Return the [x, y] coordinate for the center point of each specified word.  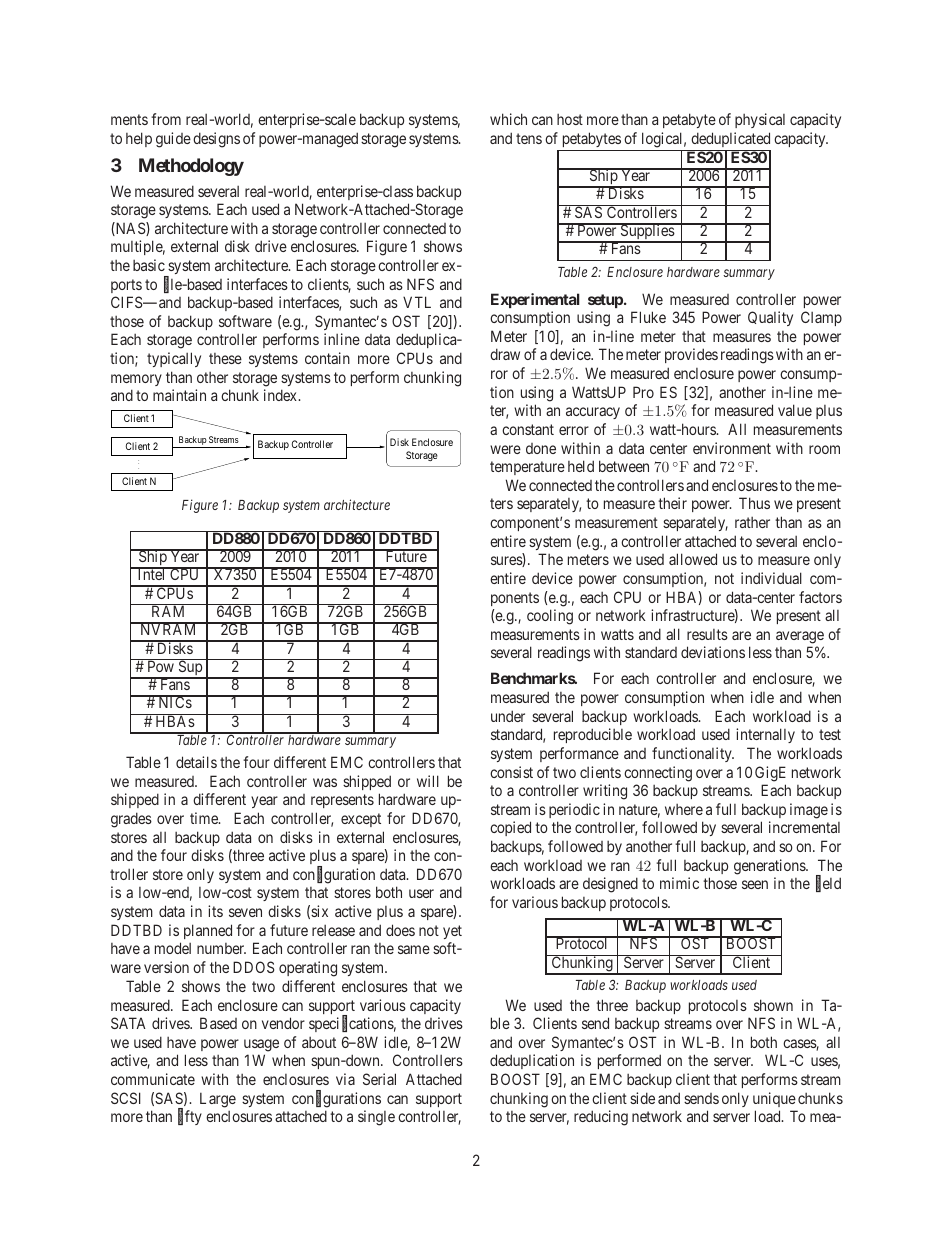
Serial [379, 1079]
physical [760, 120]
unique [774, 1099]
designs [216, 140]
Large [218, 1100]
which [508, 119]
